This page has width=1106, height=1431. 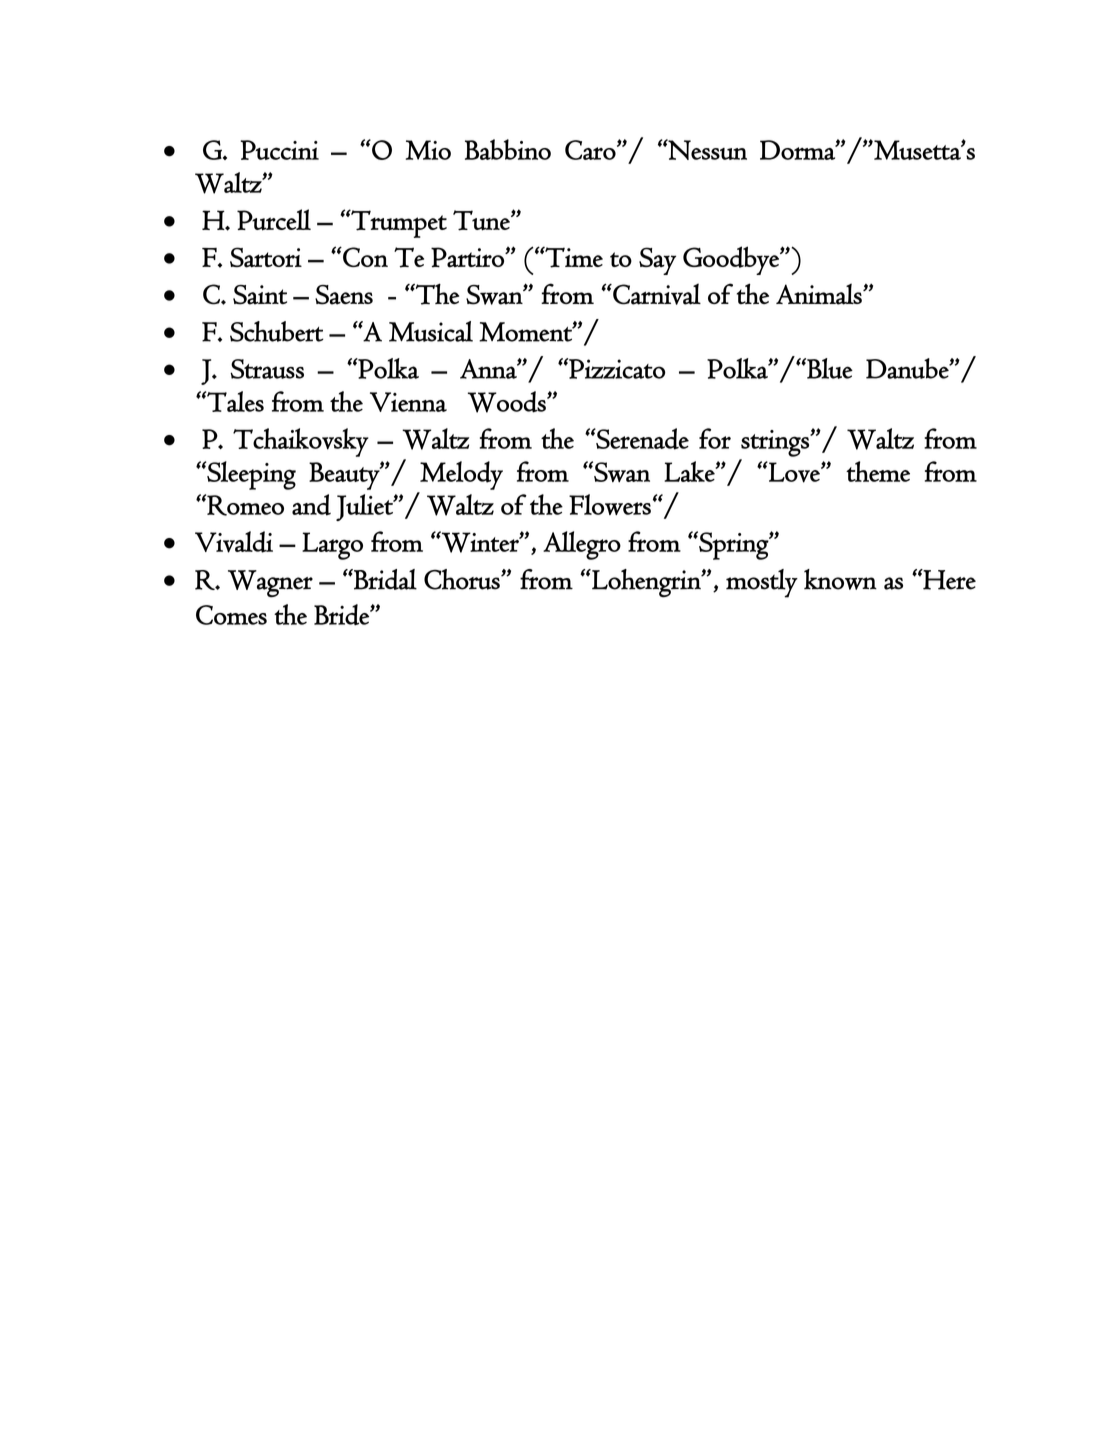 What do you see at coordinates (657, 261) in the page?
I see `Say` at bounding box center [657, 261].
